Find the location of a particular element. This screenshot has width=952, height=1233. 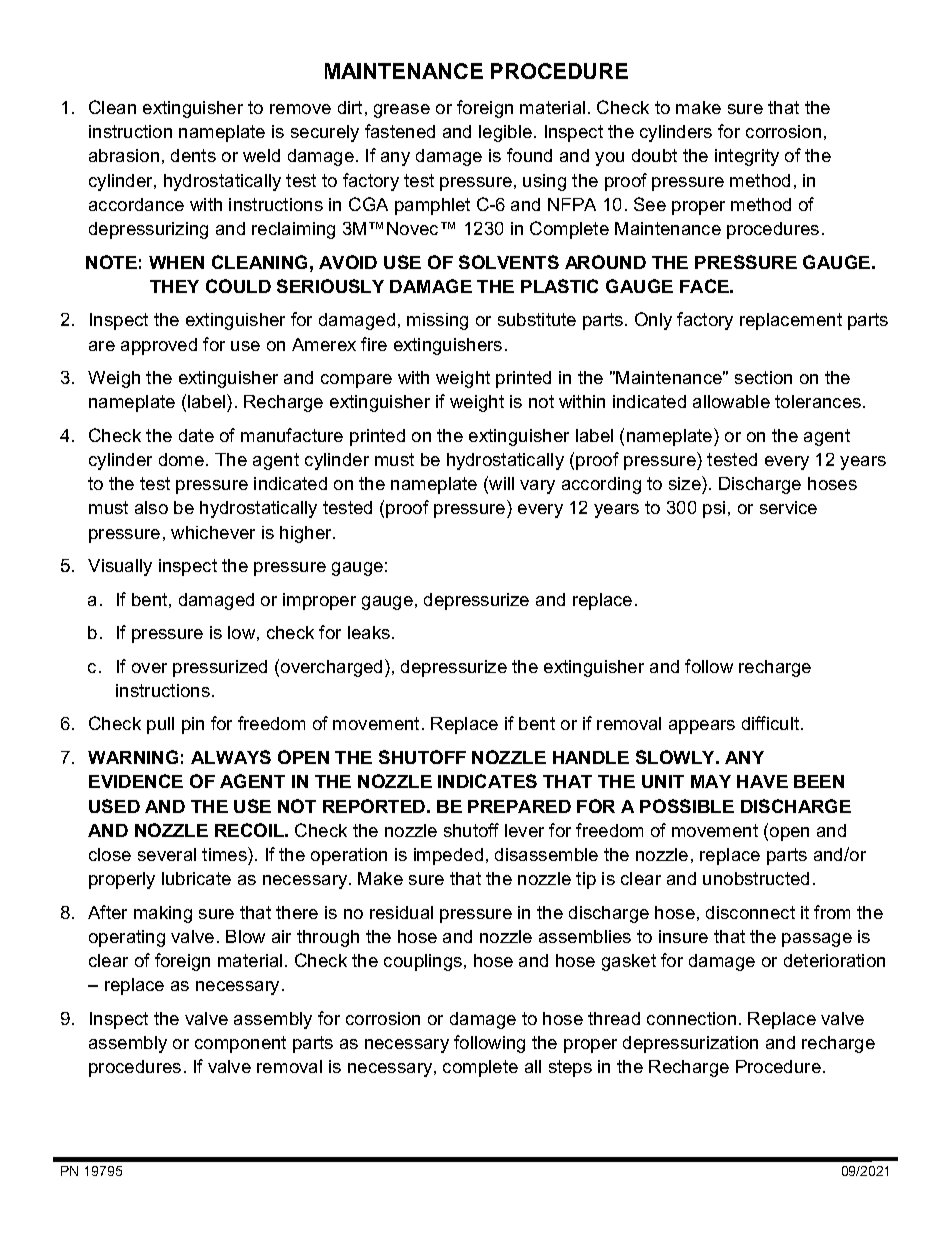

legible is located at coordinates (505, 133).
